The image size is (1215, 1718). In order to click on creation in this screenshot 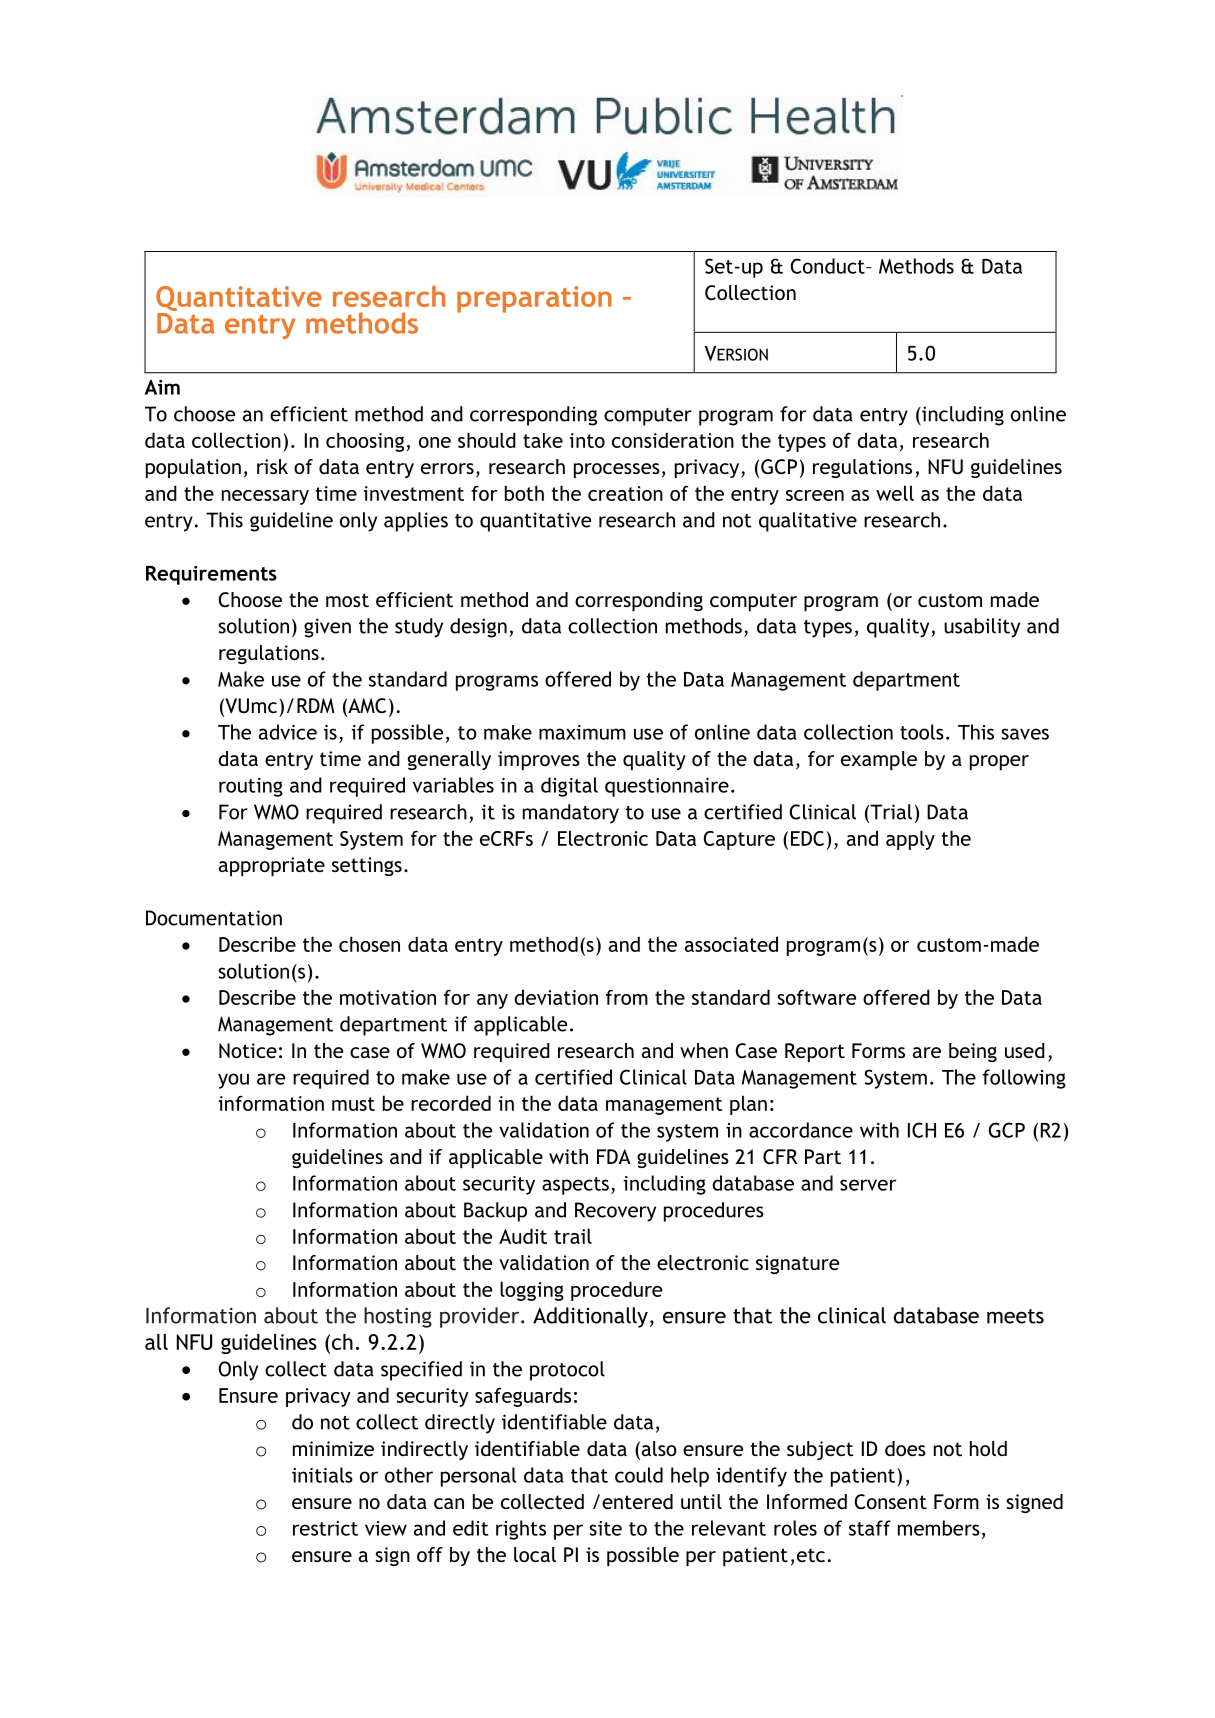, I will do `click(625, 493)`.
